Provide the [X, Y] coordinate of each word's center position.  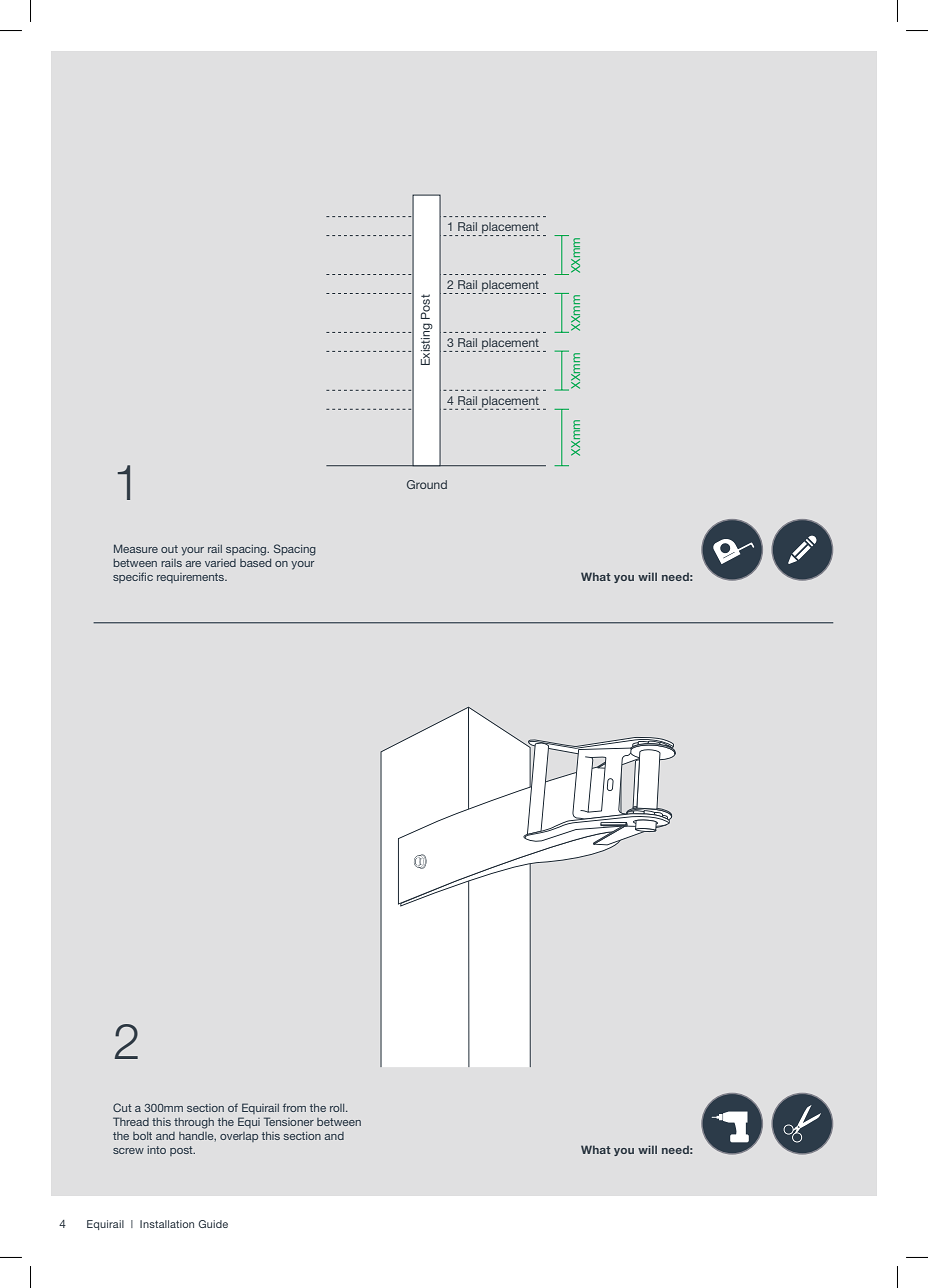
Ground [427, 484]
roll [338, 1108]
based [255, 563]
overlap [239, 1137]
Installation [167, 1224]
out [169, 549]
